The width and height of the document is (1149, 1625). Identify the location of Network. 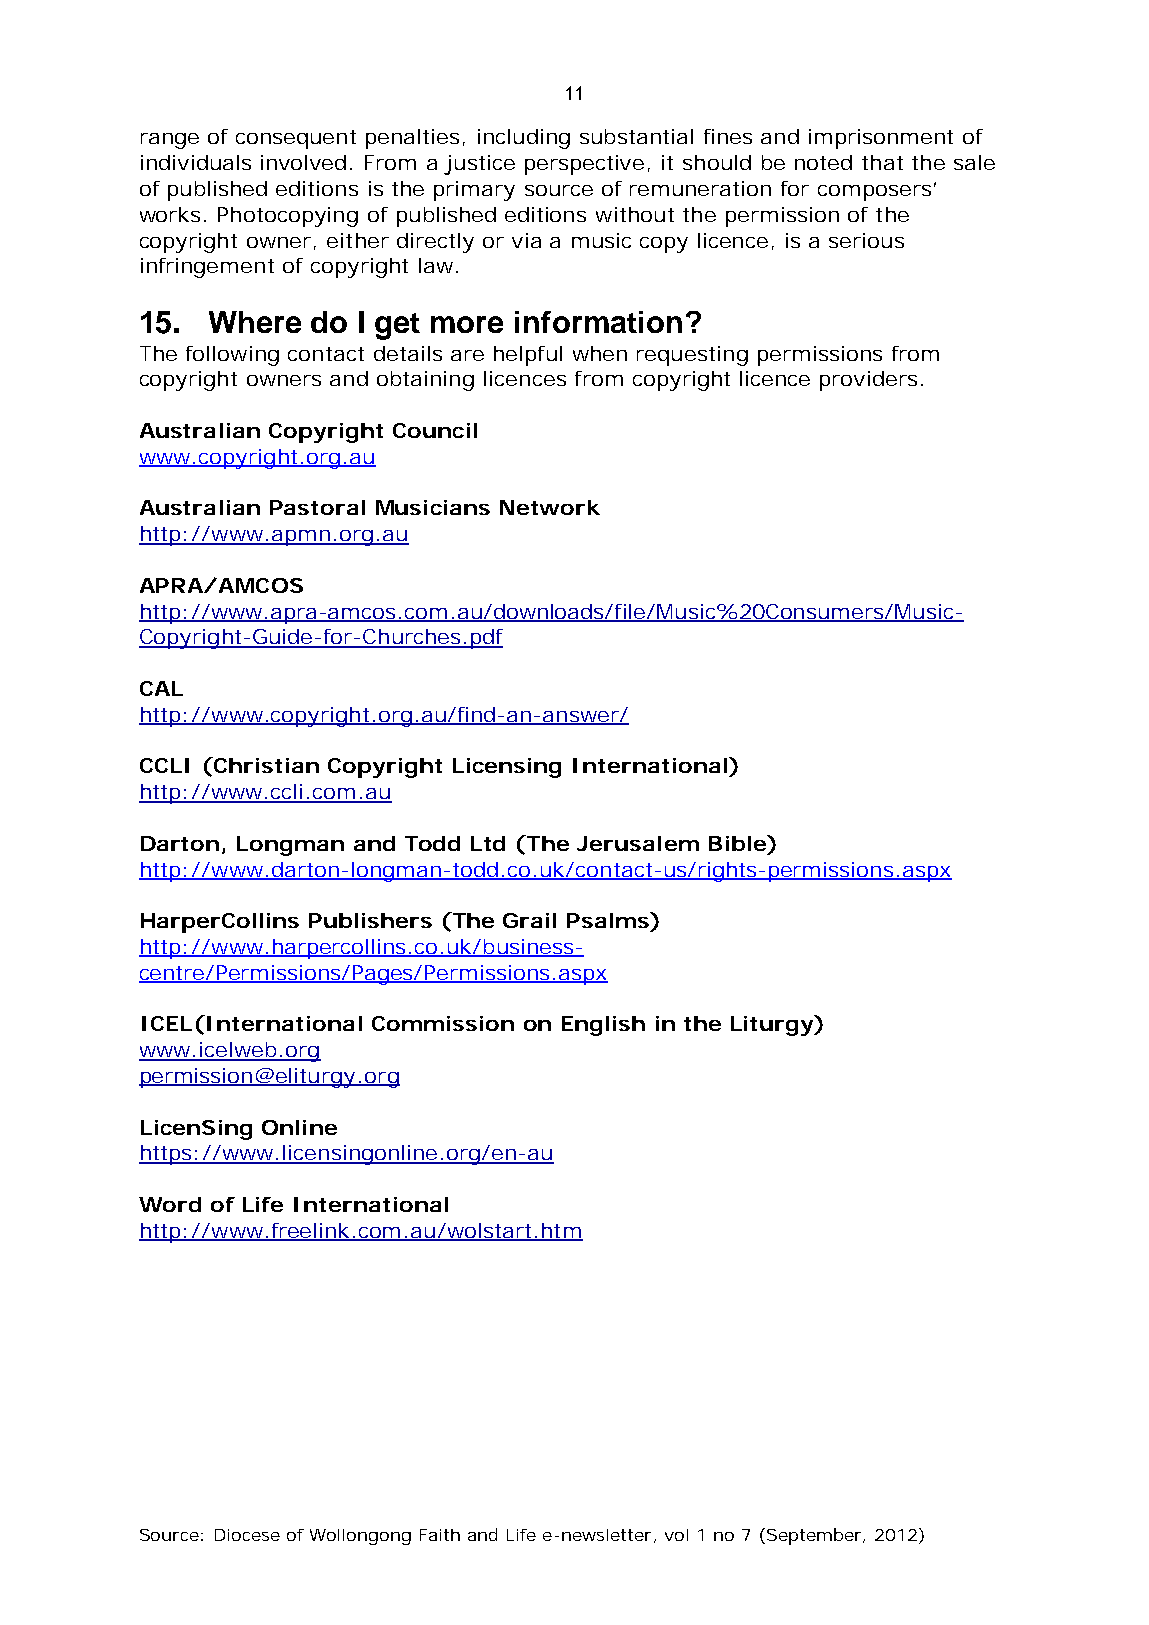
(550, 507).
